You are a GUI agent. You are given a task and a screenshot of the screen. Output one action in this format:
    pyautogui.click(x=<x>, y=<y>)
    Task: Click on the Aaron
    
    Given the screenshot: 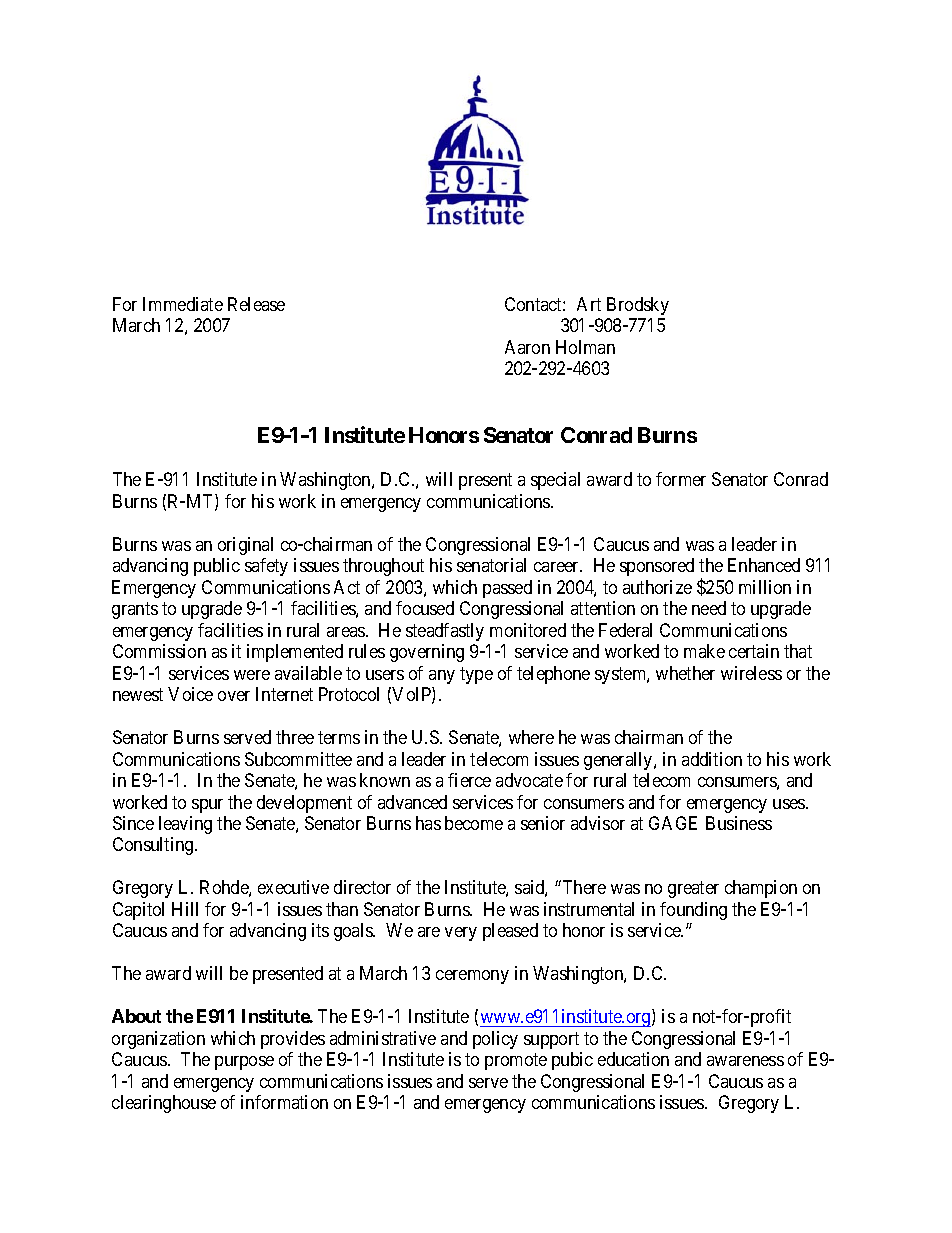 What is the action you would take?
    pyautogui.click(x=527, y=347)
